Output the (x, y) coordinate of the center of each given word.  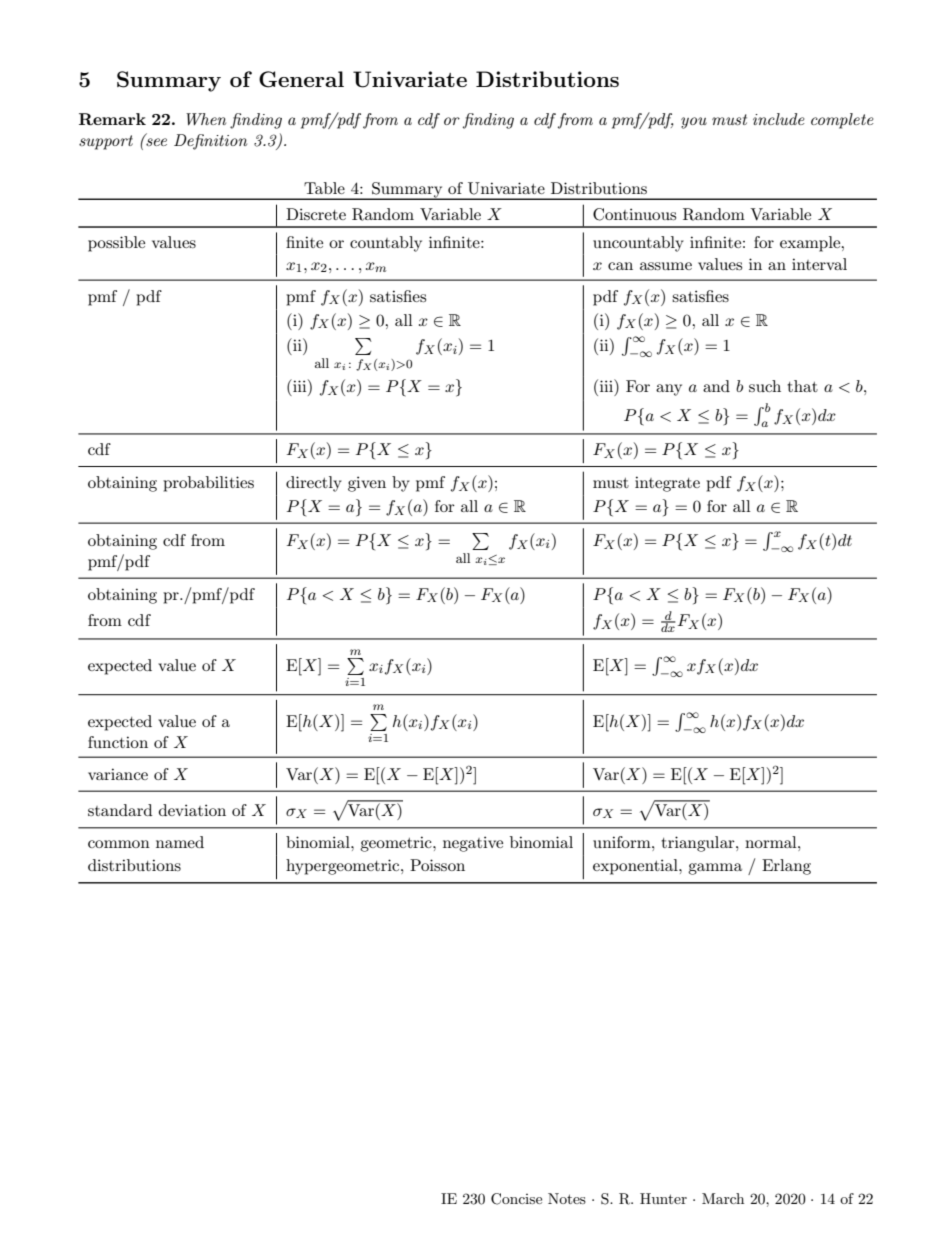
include (779, 119)
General (301, 79)
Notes (567, 1198)
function (118, 742)
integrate (667, 484)
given (367, 484)
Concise (516, 1199)
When (206, 119)
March (723, 1198)
